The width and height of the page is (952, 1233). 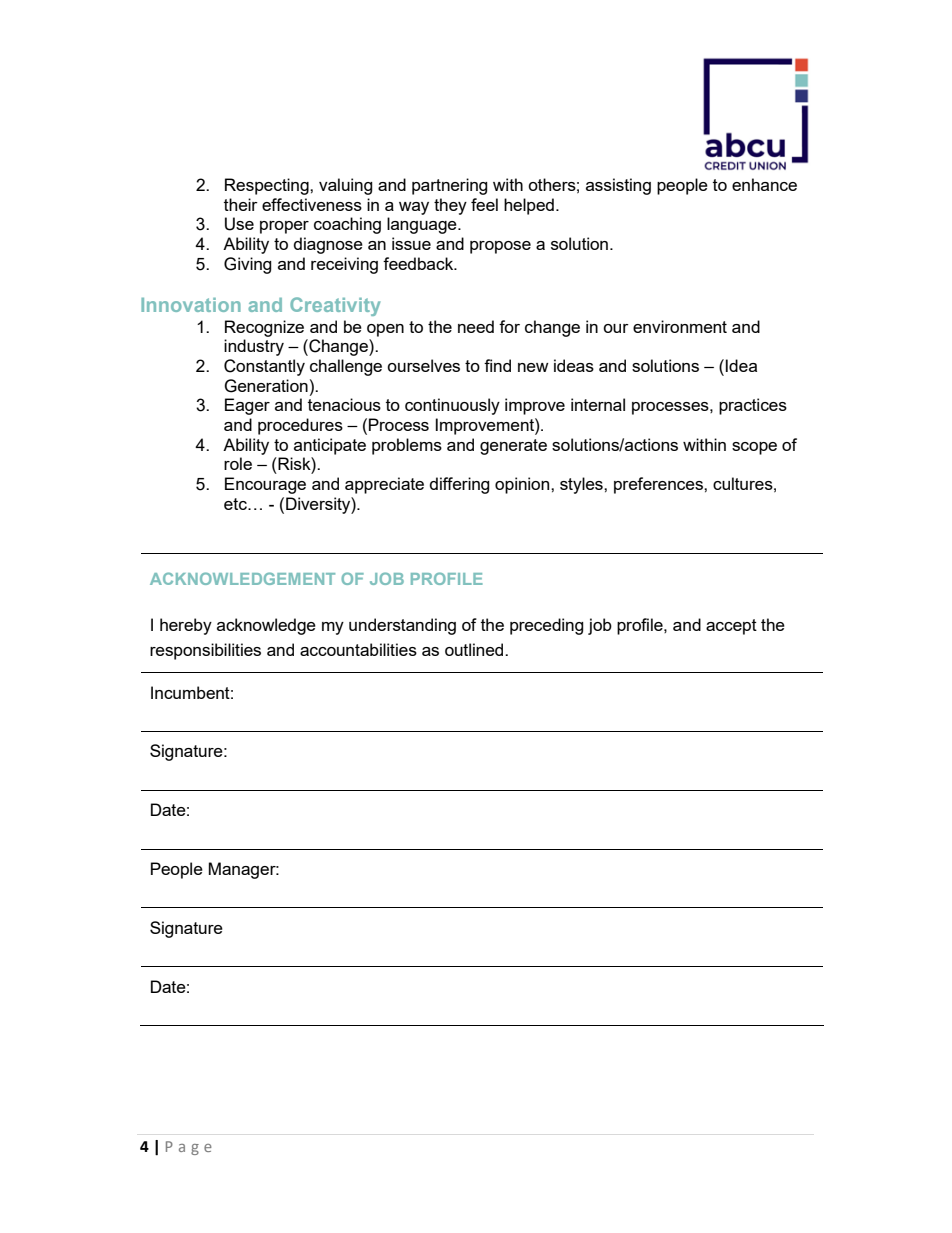 What do you see at coordinates (241, 204) in the page?
I see `their` at bounding box center [241, 204].
